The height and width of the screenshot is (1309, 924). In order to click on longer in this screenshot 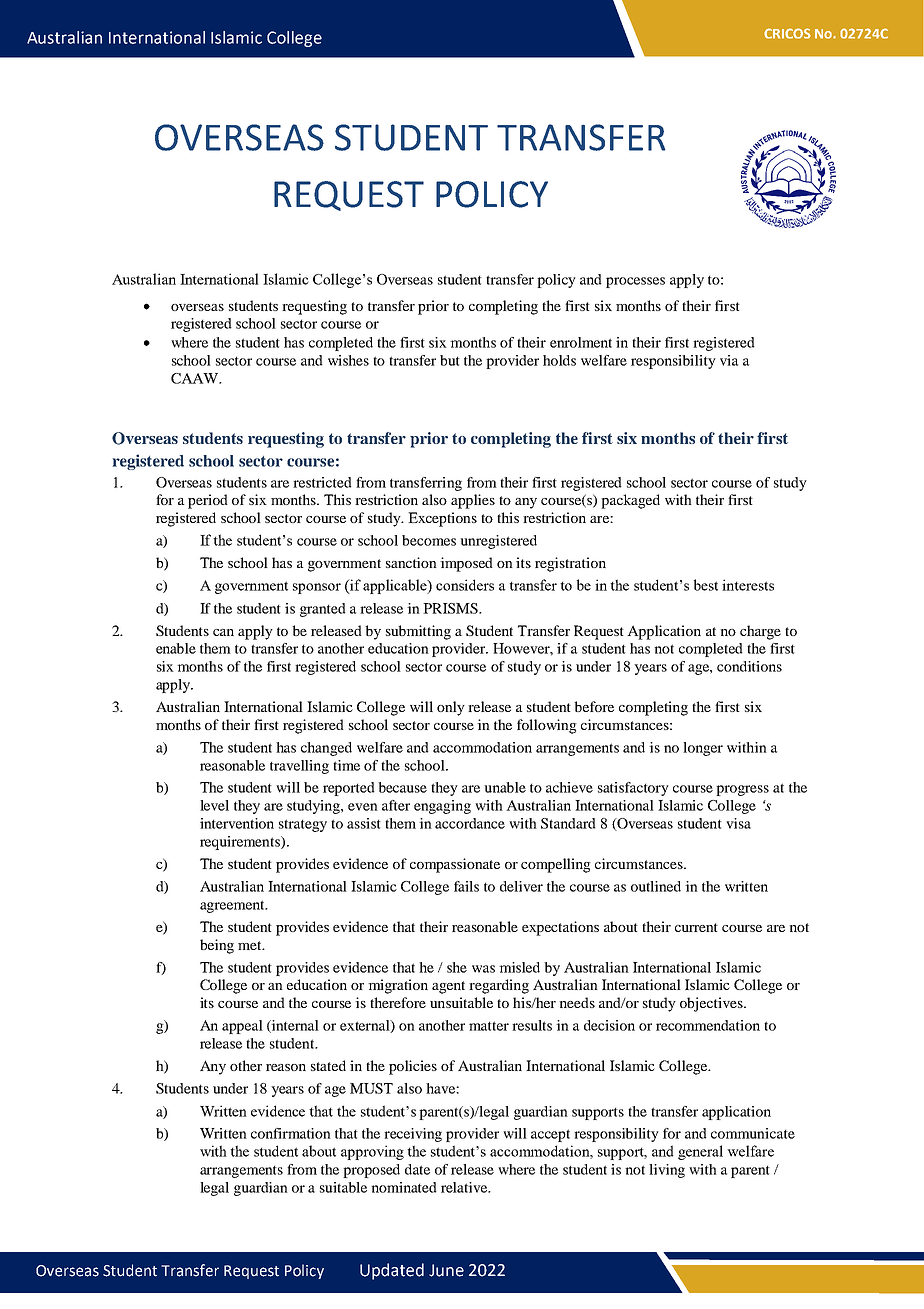, I will do `click(703, 749)`.
